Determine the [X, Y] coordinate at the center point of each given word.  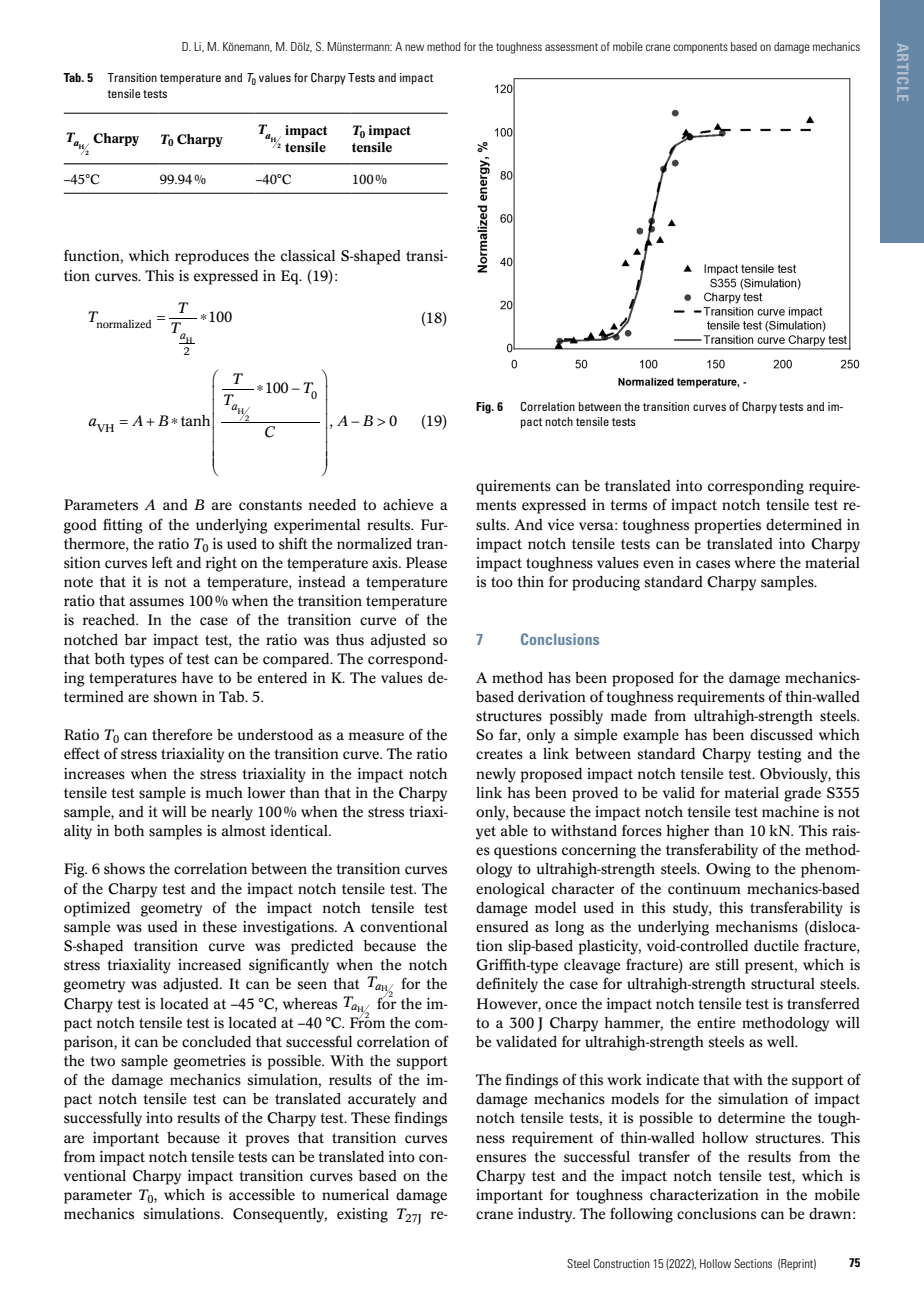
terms [628, 505]
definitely [507, 985]
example [651, 736]
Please [426, 563]
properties [727, 526]
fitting [123, 526]
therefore [182, 734]
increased [209, 965]
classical [308, 256]
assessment [571, 47]
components [700, 48]
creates [499, 754]
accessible [262, 1195]
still [727, 965]
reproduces [212, 257]
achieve [408, 505]
